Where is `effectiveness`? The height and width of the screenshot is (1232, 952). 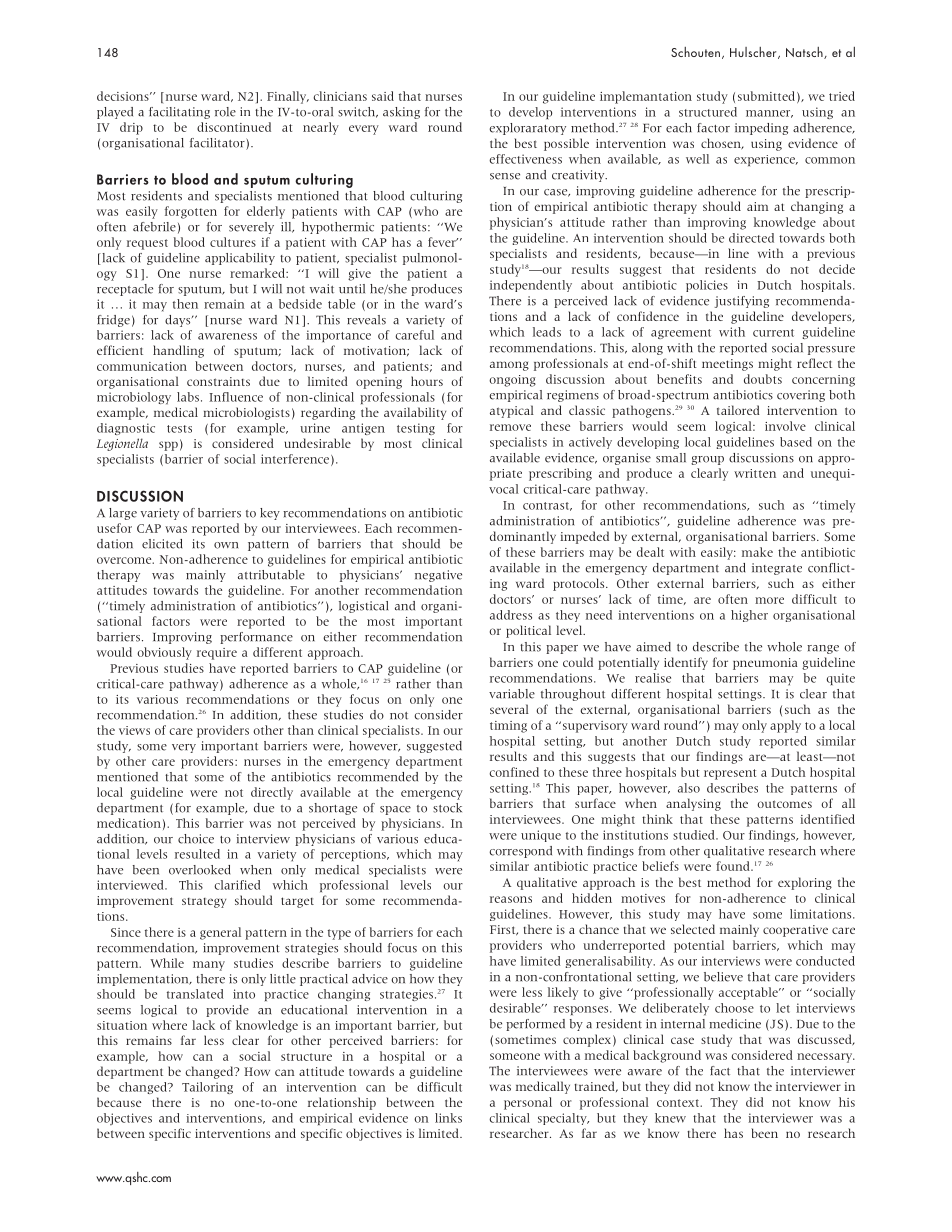 effectiveness is located at coordinates (525, 159).
